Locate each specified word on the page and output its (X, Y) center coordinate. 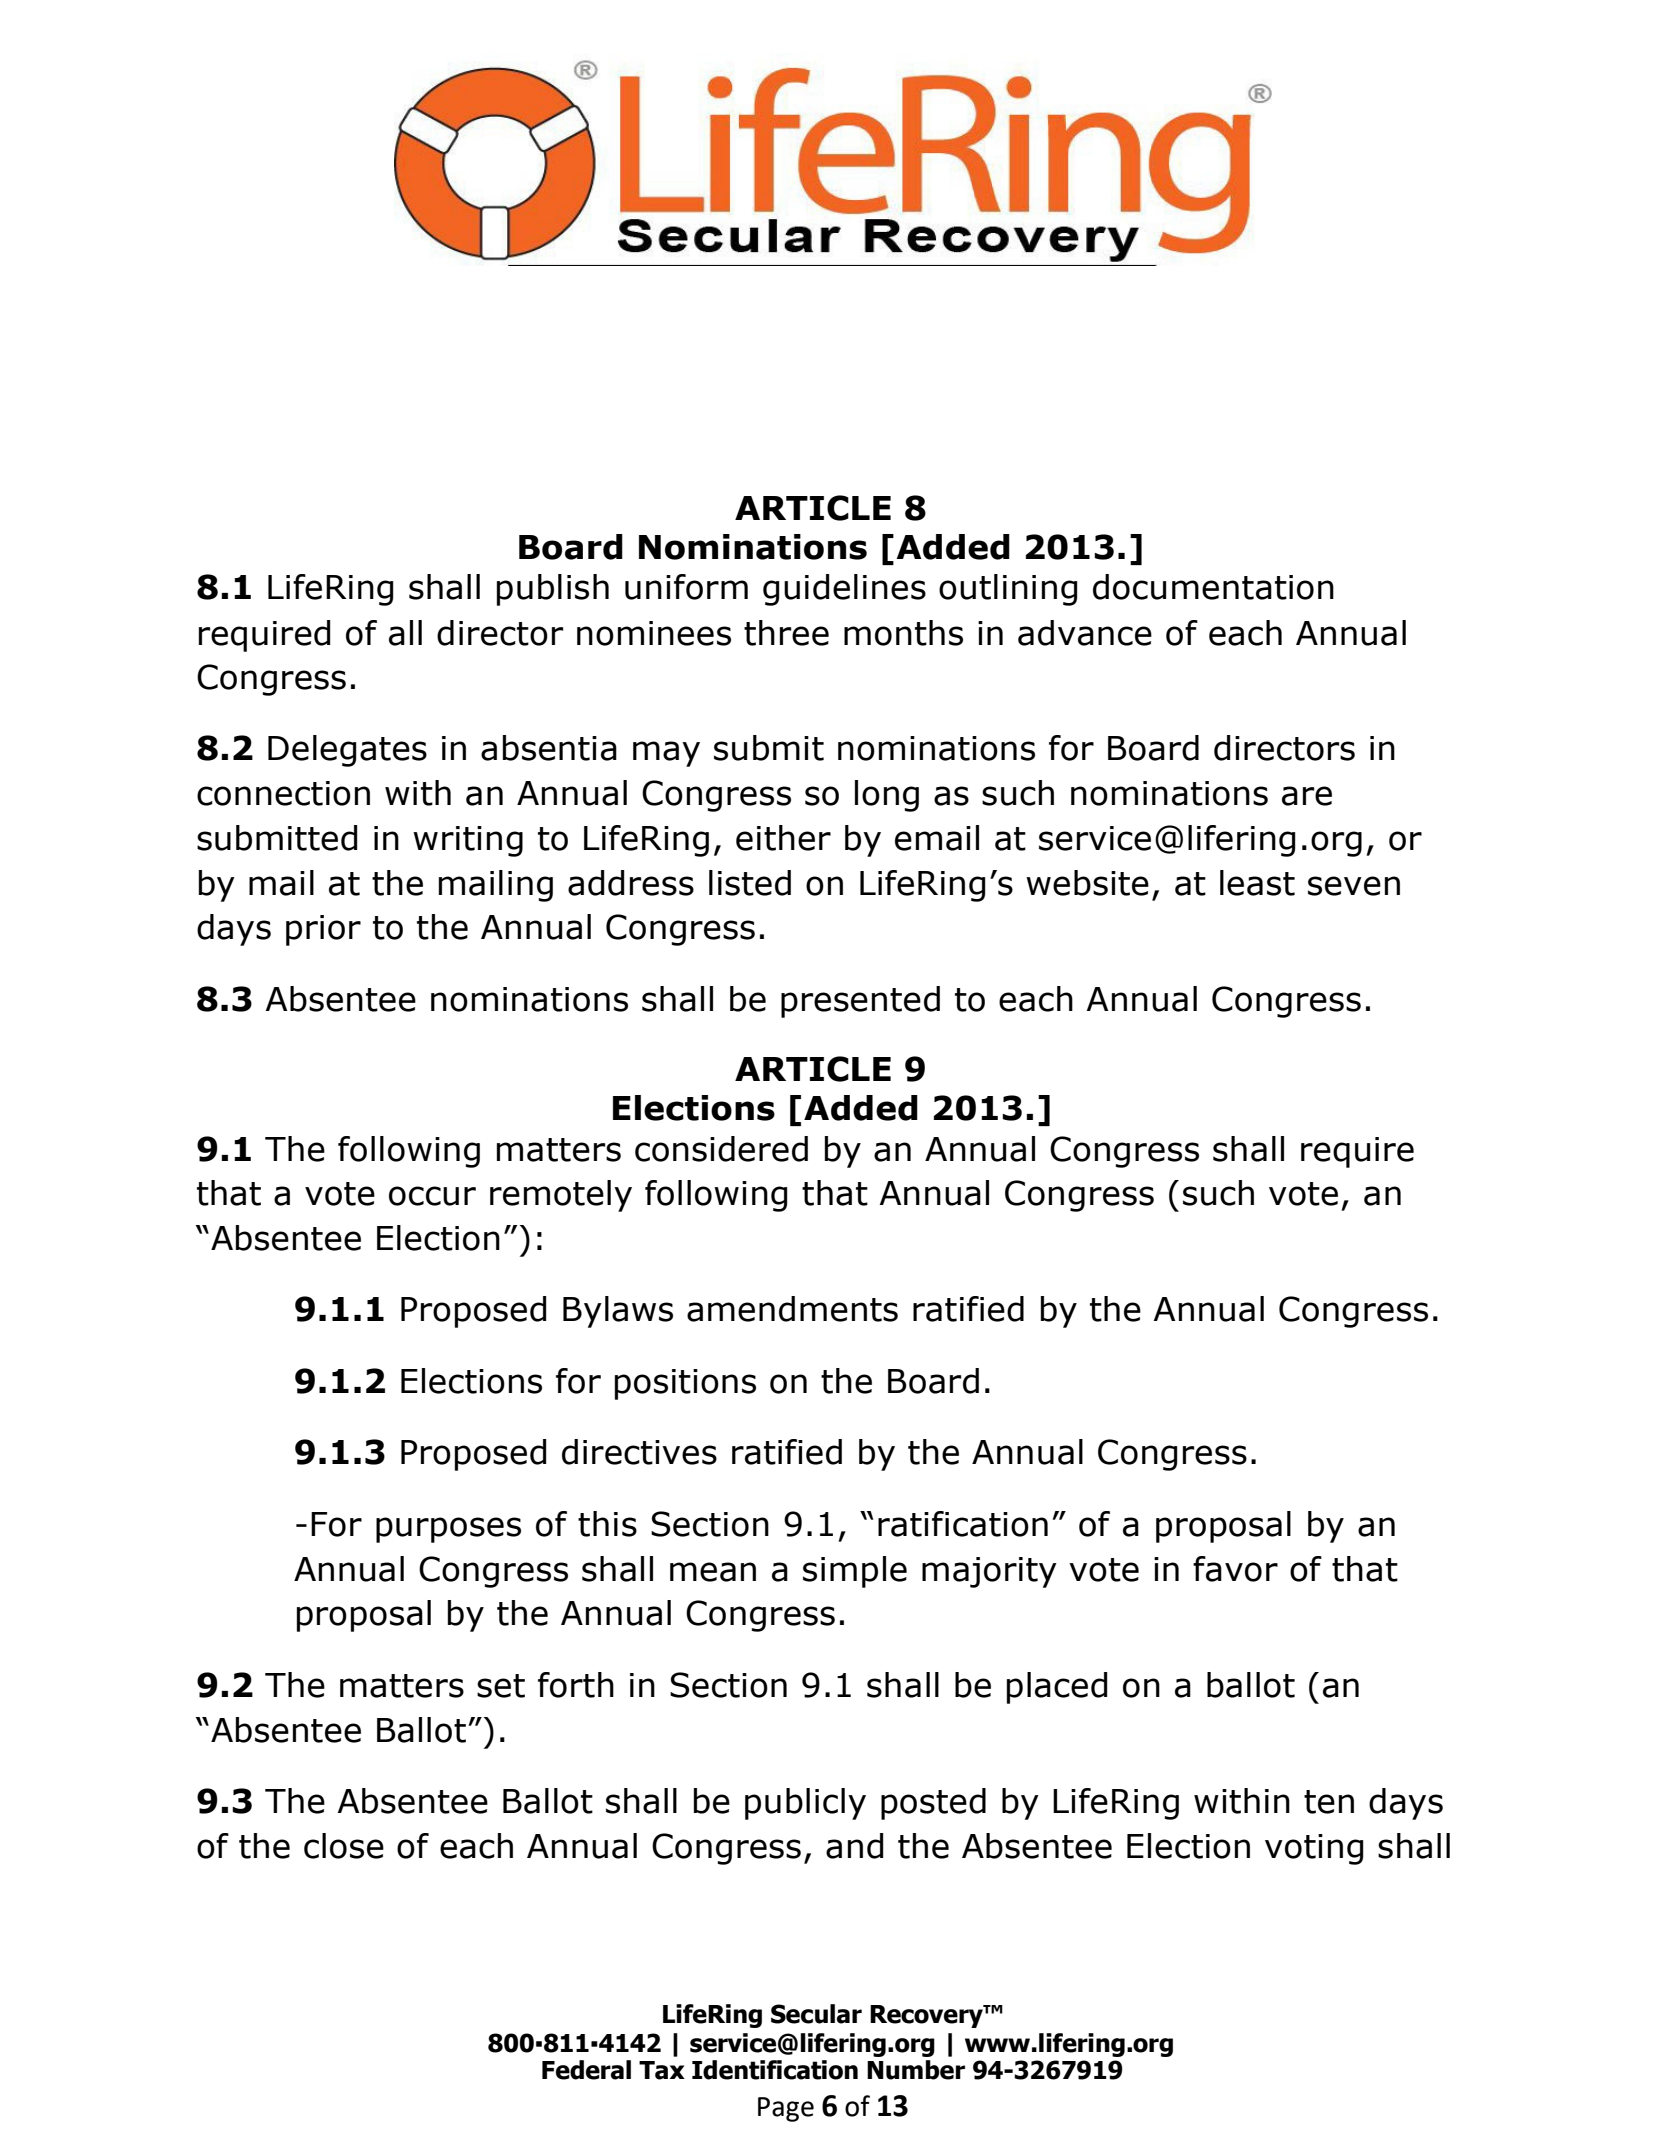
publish (553, 590)
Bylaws (618, 1312)
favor (1235, 1569)
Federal (586, 2070)
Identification (775, 2070)
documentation (1213, 587)
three (786, 633)
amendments (792, 1309)
